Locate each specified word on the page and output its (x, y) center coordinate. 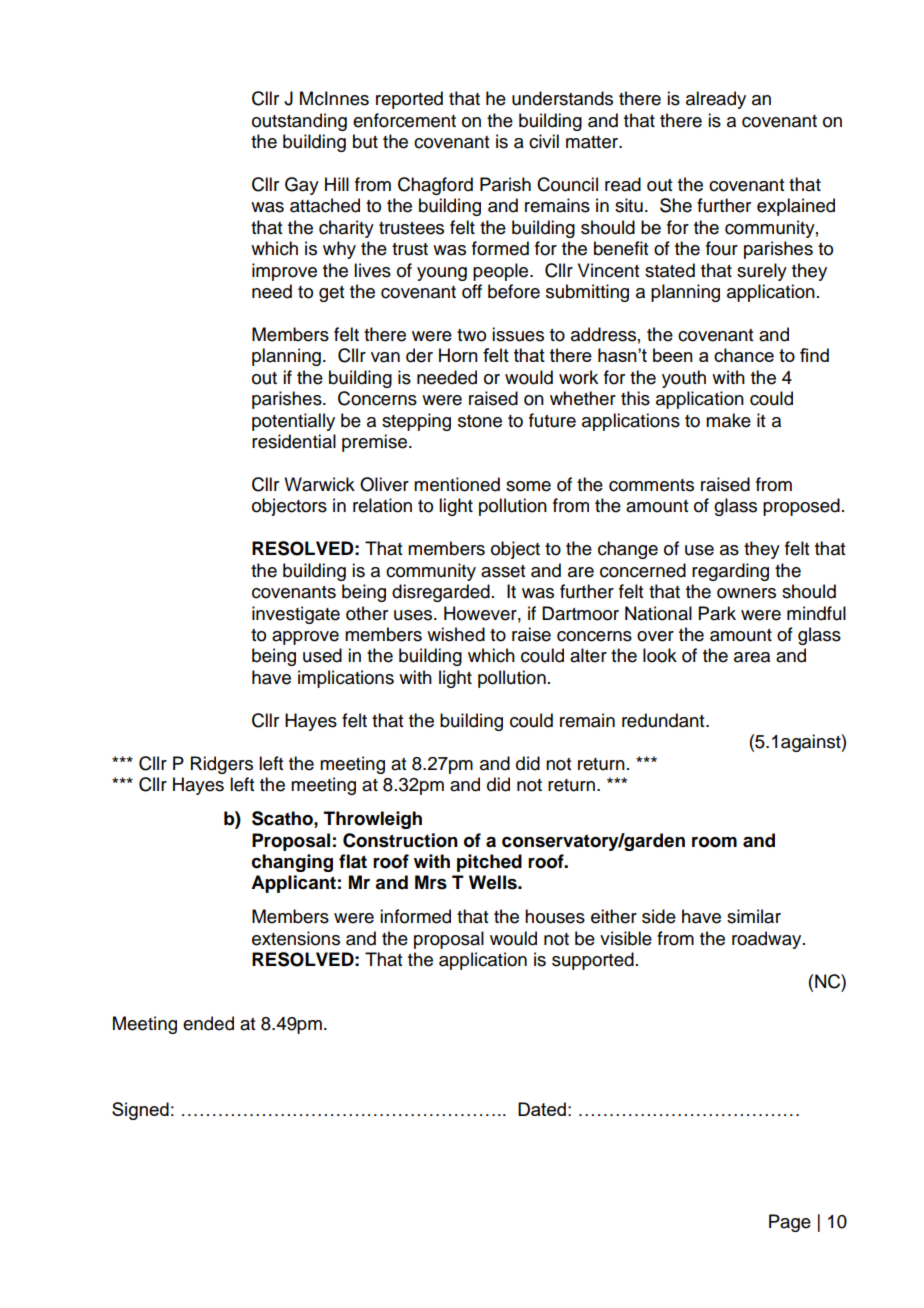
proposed (801, 507)
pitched (489, 863)
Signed (140, 1111)
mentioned (457, 484)
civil (544, 141)
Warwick (319, 484)
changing (292, 863)
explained (796, 207)
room (714, 842)
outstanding (299, 122)
